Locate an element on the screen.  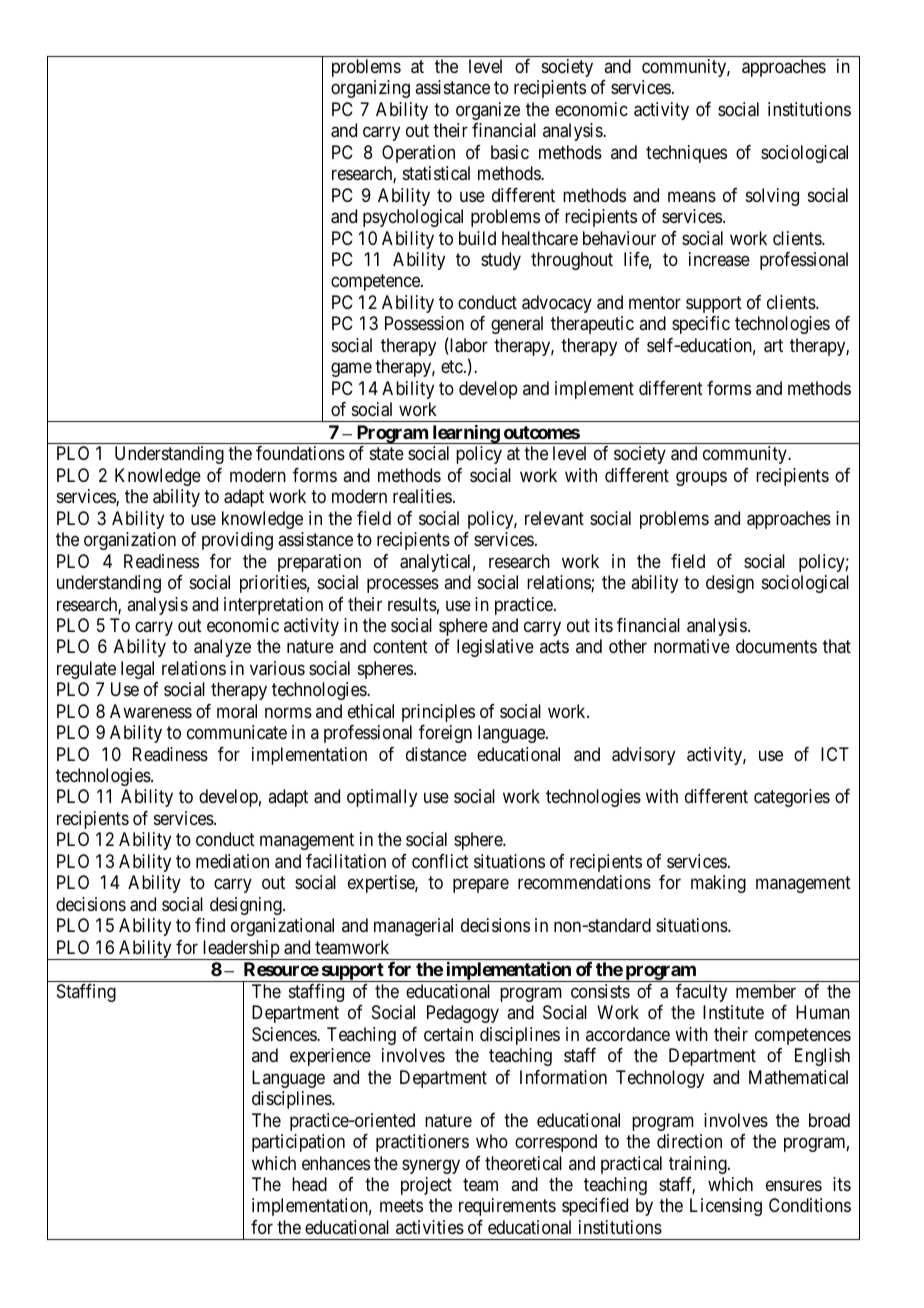
project is located at coordinates (426, 1186).
